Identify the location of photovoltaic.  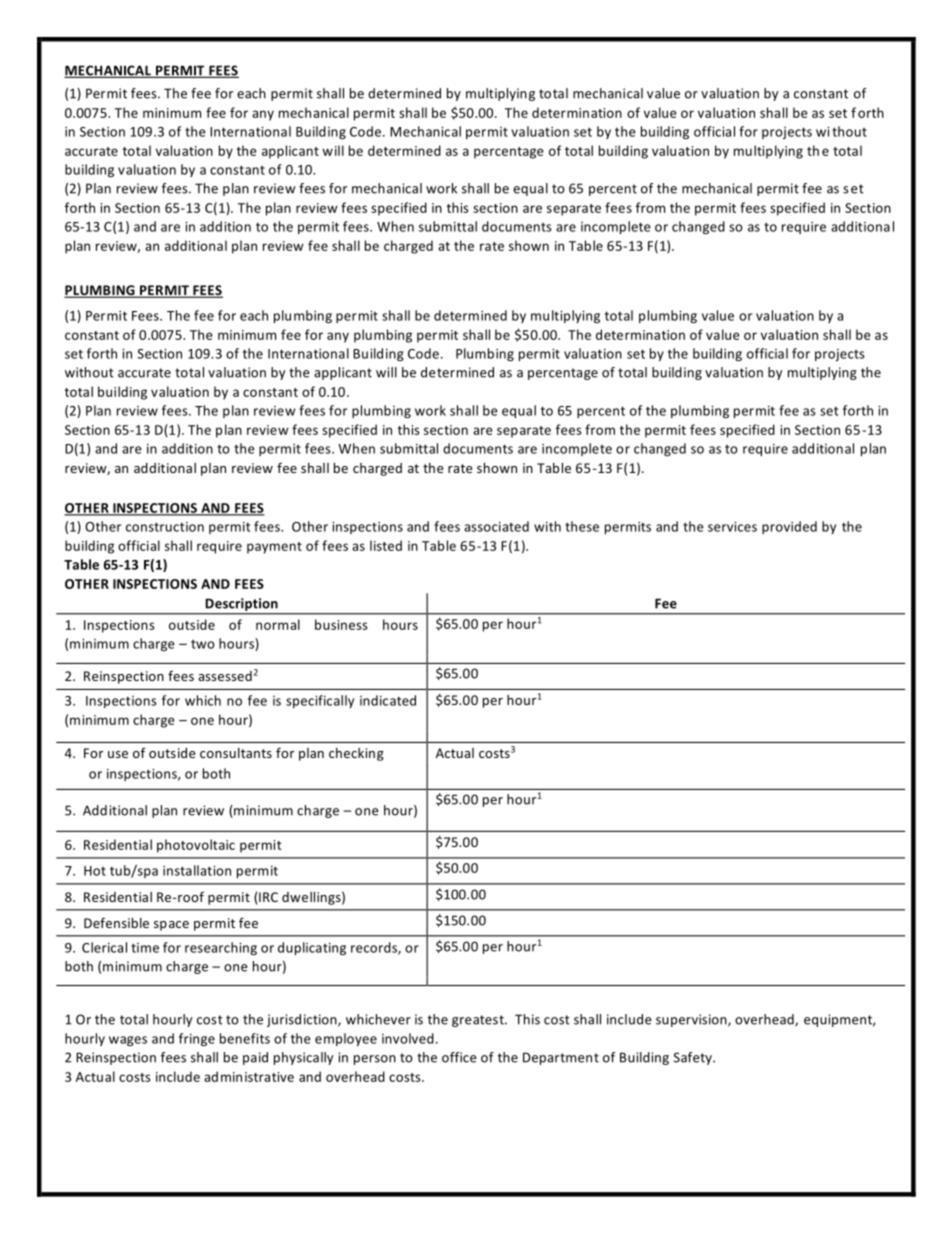
(196, 846).
